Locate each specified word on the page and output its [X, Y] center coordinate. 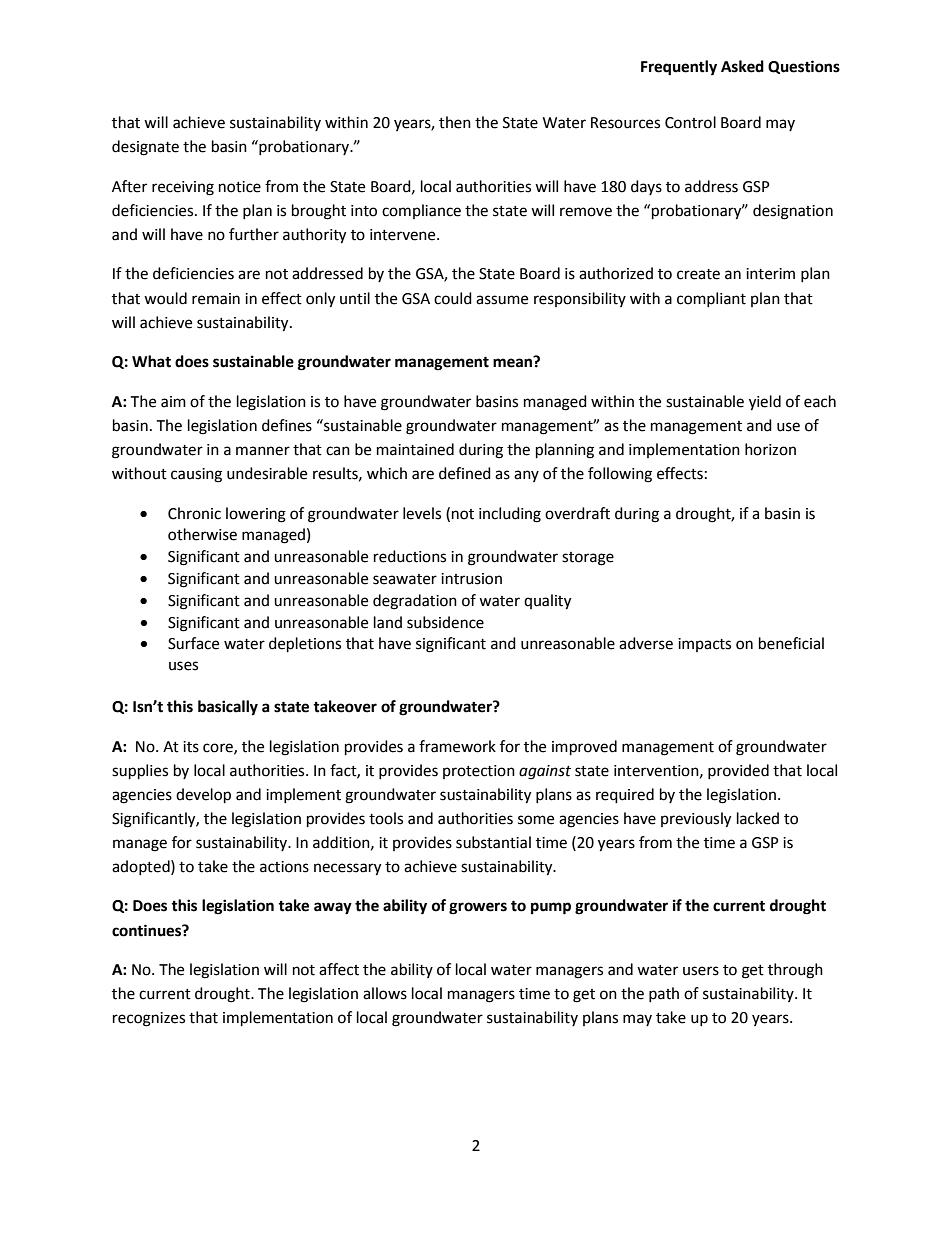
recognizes [149, 1019]
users [701, 971]
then [455, 122]
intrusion [471, 579]
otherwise [202, 534]
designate [145, 148]
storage [588, 559]
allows [385, 993]
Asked [742, 66]
